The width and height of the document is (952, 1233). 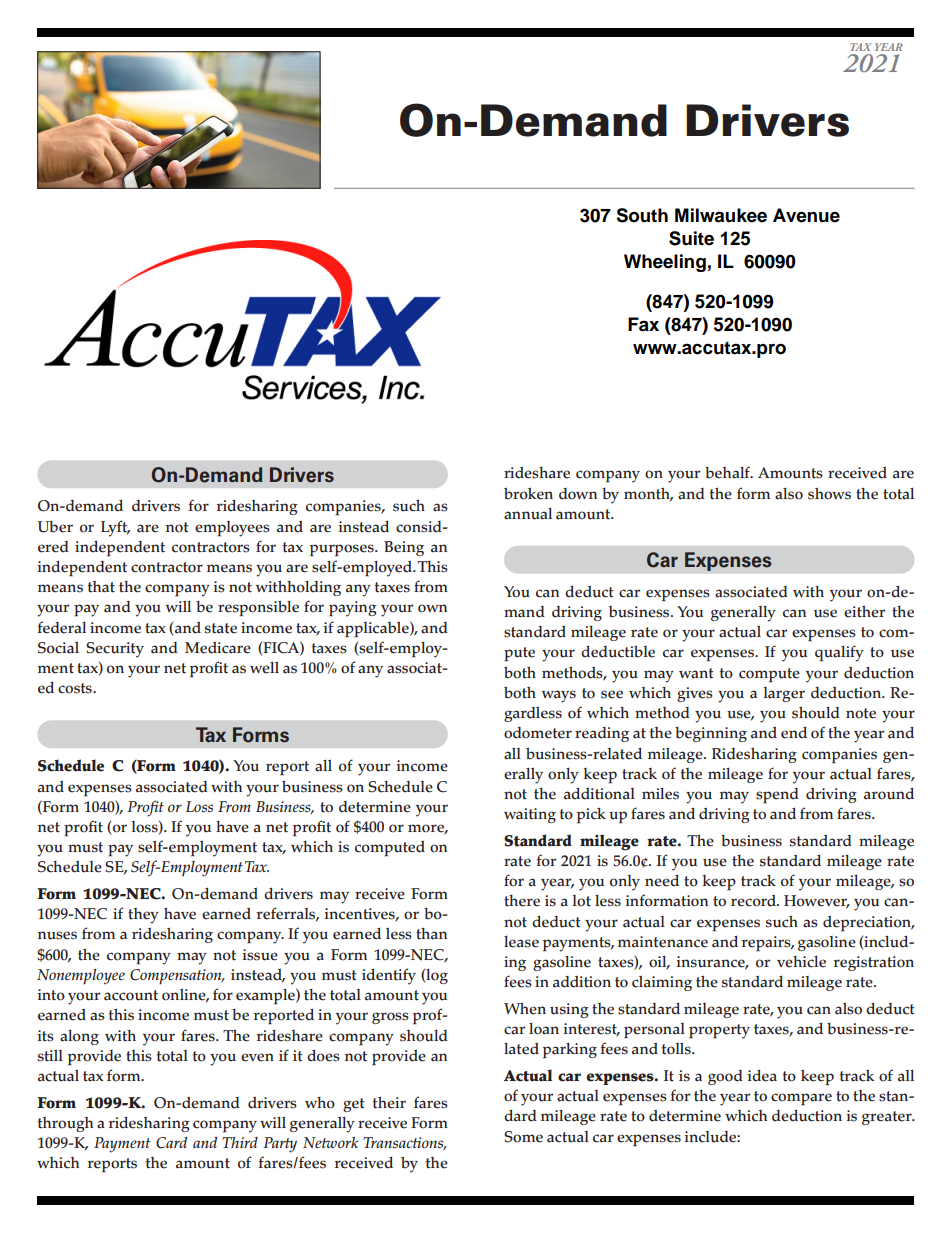 What do you see at coordinates (801, 1099) in the document?
I see `compare` at bounding box center [801, 1099].
